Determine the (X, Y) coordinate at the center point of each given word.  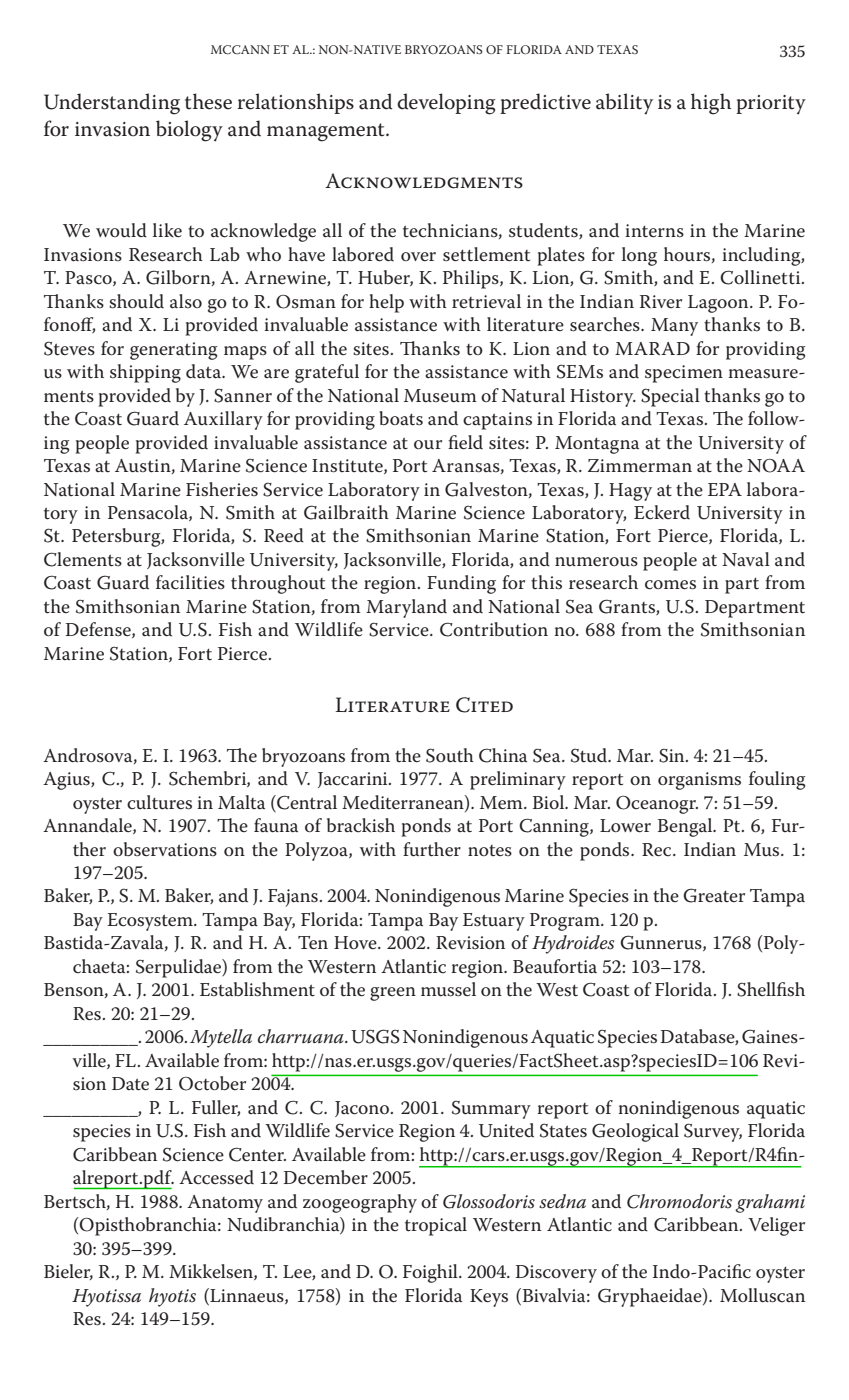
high (711, 104)
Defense (99, 630)
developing (446, 104)
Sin (673, 755)
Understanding (112, 104)
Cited (484, 705)
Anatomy (225, 1204)
